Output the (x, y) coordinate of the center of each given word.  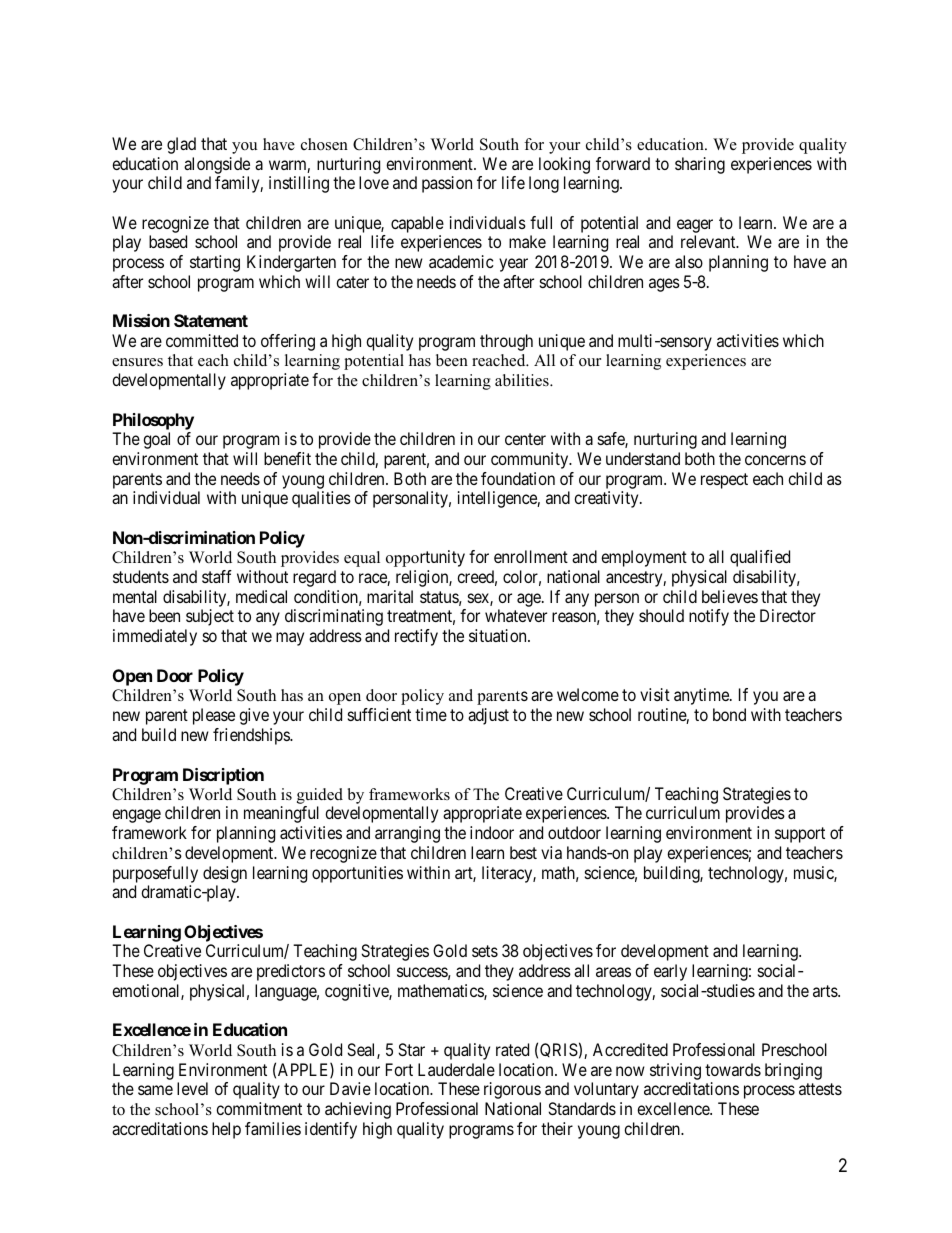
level (192, 1088)
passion (447, 184)
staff (217, 576)
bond (729, 714)
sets (485, 951)
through (506, 342)
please (214, 716)
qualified (760, 558)
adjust (488, 716)
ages (664, 285)
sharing (700, 165)
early (670, 972)
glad (181, 145)
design (225, 874)
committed (202, 340)
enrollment (531, 556)
